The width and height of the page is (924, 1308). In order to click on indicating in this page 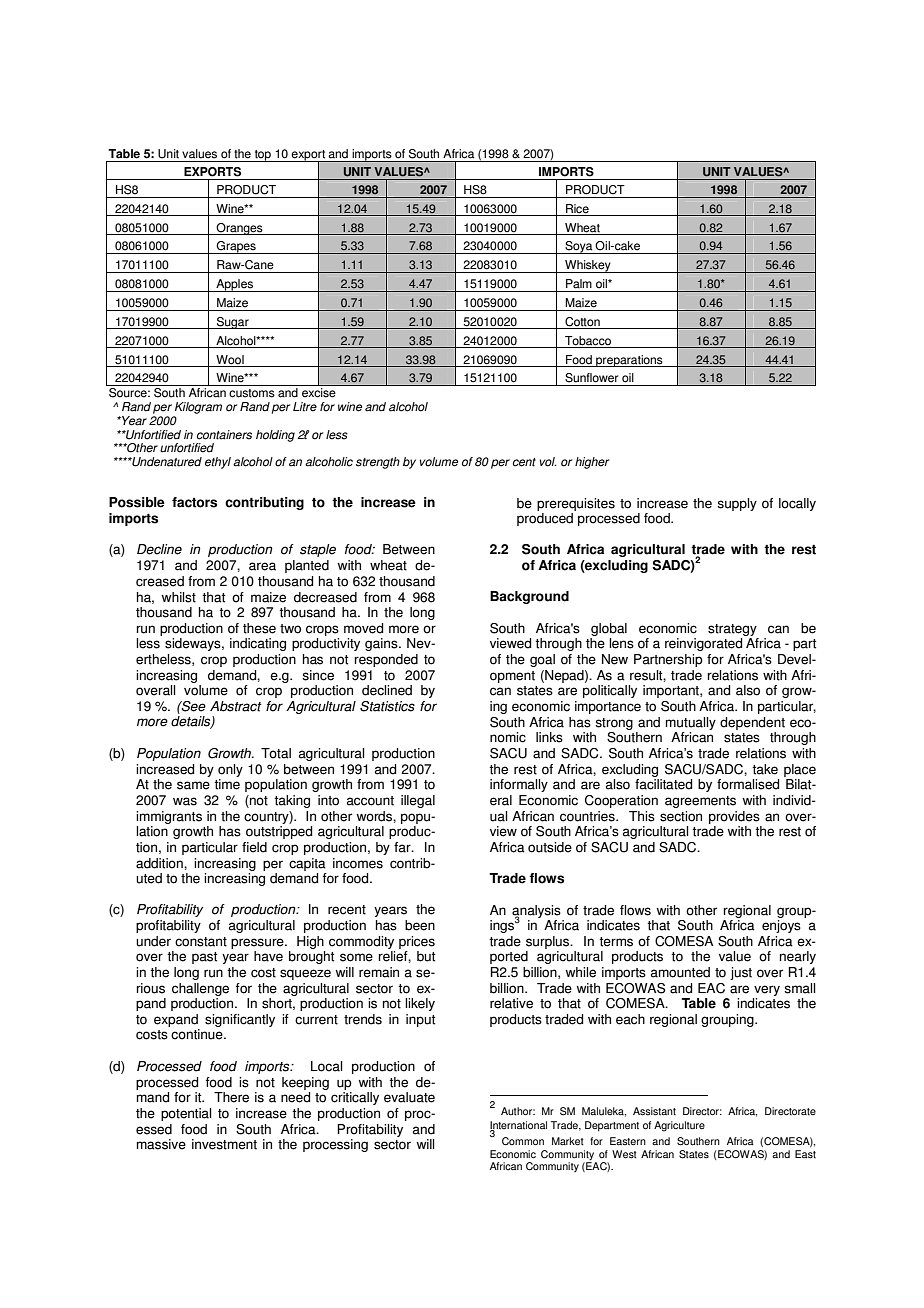, I will do `click(258, 644)`.
